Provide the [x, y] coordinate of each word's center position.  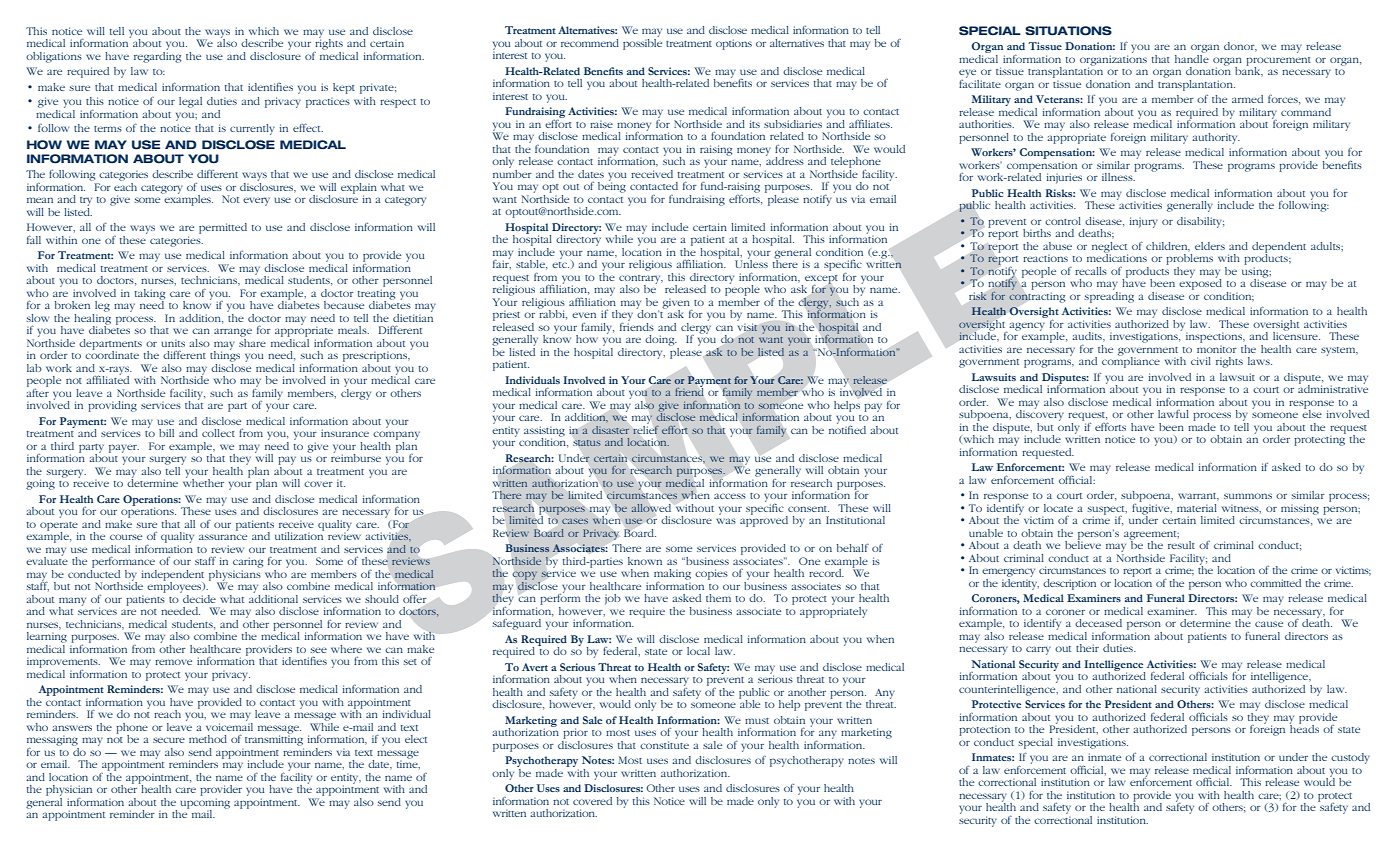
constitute [664, 745]
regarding [157, 56]
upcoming [205, 804]
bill [166, 433]
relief [646, 428]
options [734, 44]
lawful [1173, 414]
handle [1192, 57]
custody [1350, 758]
